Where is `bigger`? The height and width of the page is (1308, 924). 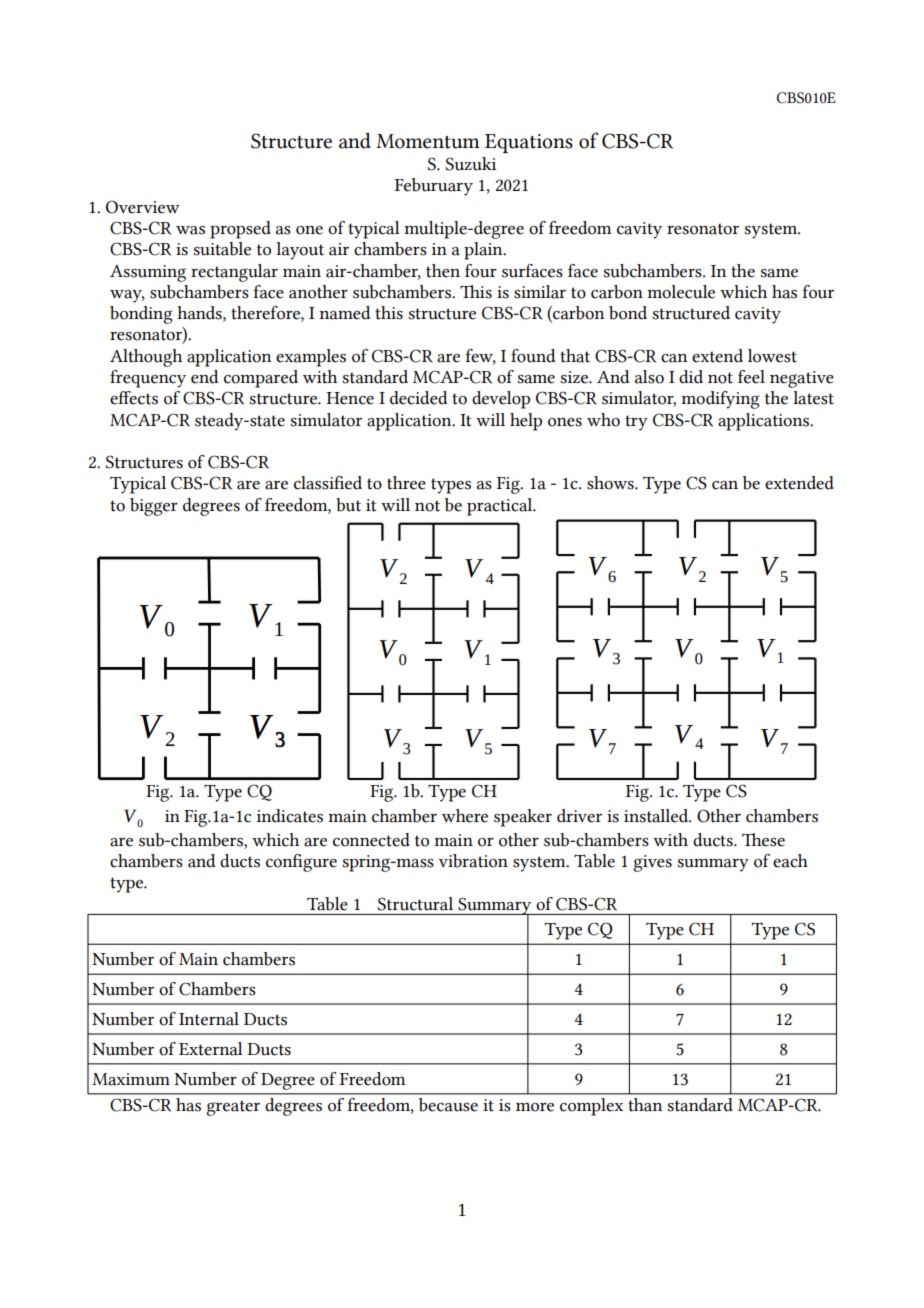
bigger is located at coordinates (154, 507).
